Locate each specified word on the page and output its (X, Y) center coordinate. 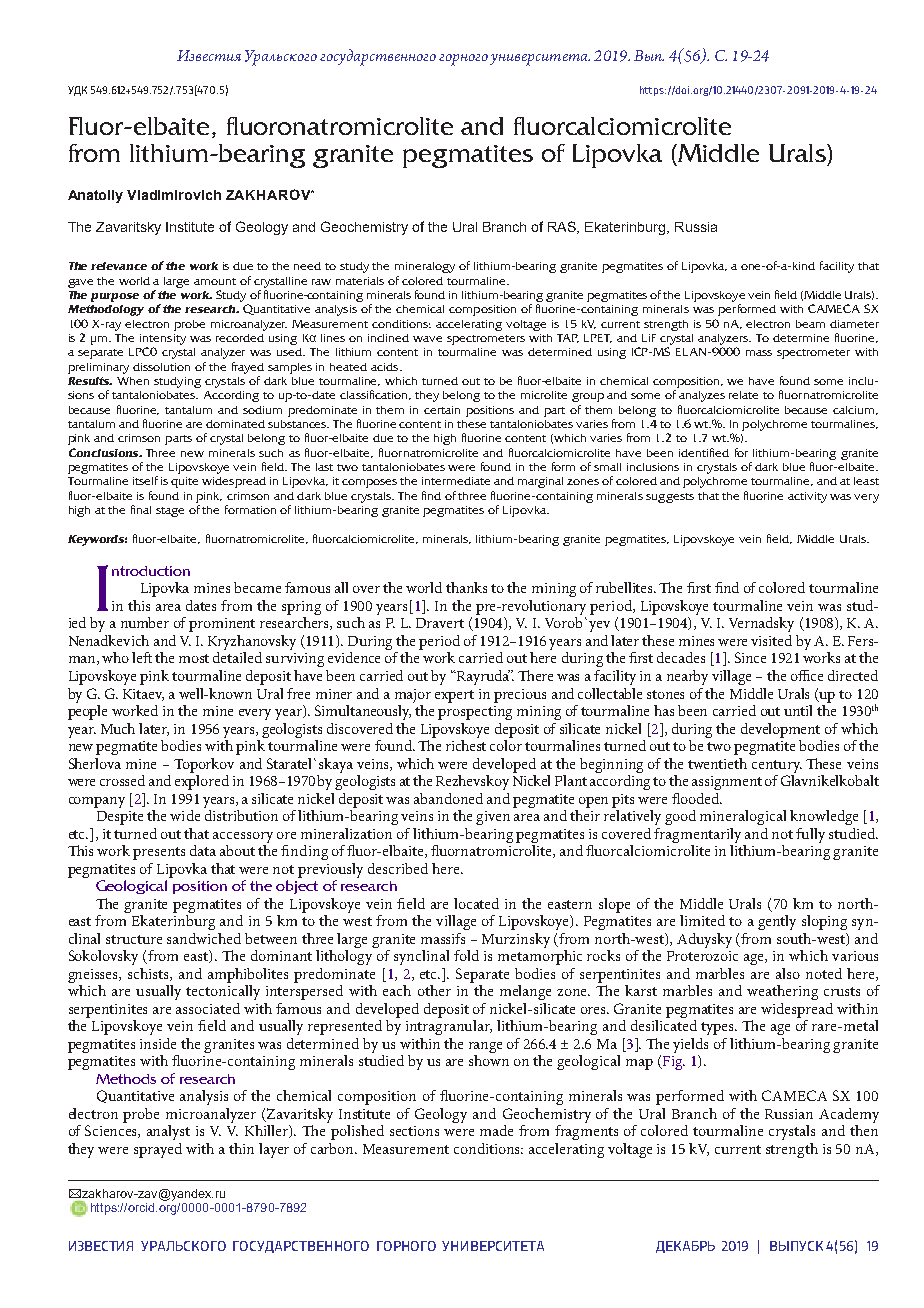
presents (159, 853)
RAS (563, 227)
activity (807, 497)
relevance (119, 266)
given (493, 818)
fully (810, 835)
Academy (849, 1115)
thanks (466, 587)
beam (810, 324)
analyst (168, 1132)
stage (170, 512)
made (496, 1130)
